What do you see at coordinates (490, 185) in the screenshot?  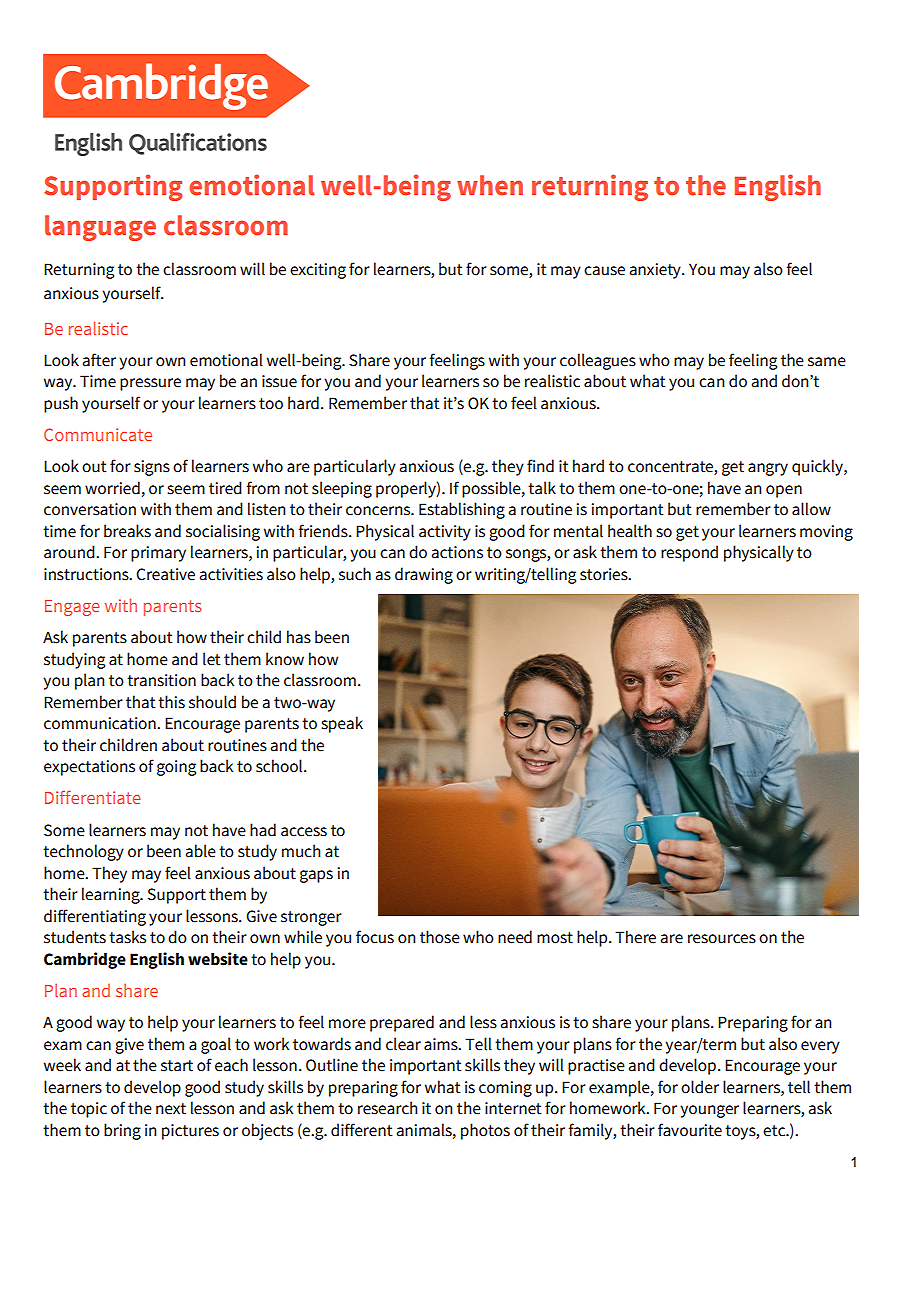 I see `when` at bounding box center [490, 185].
